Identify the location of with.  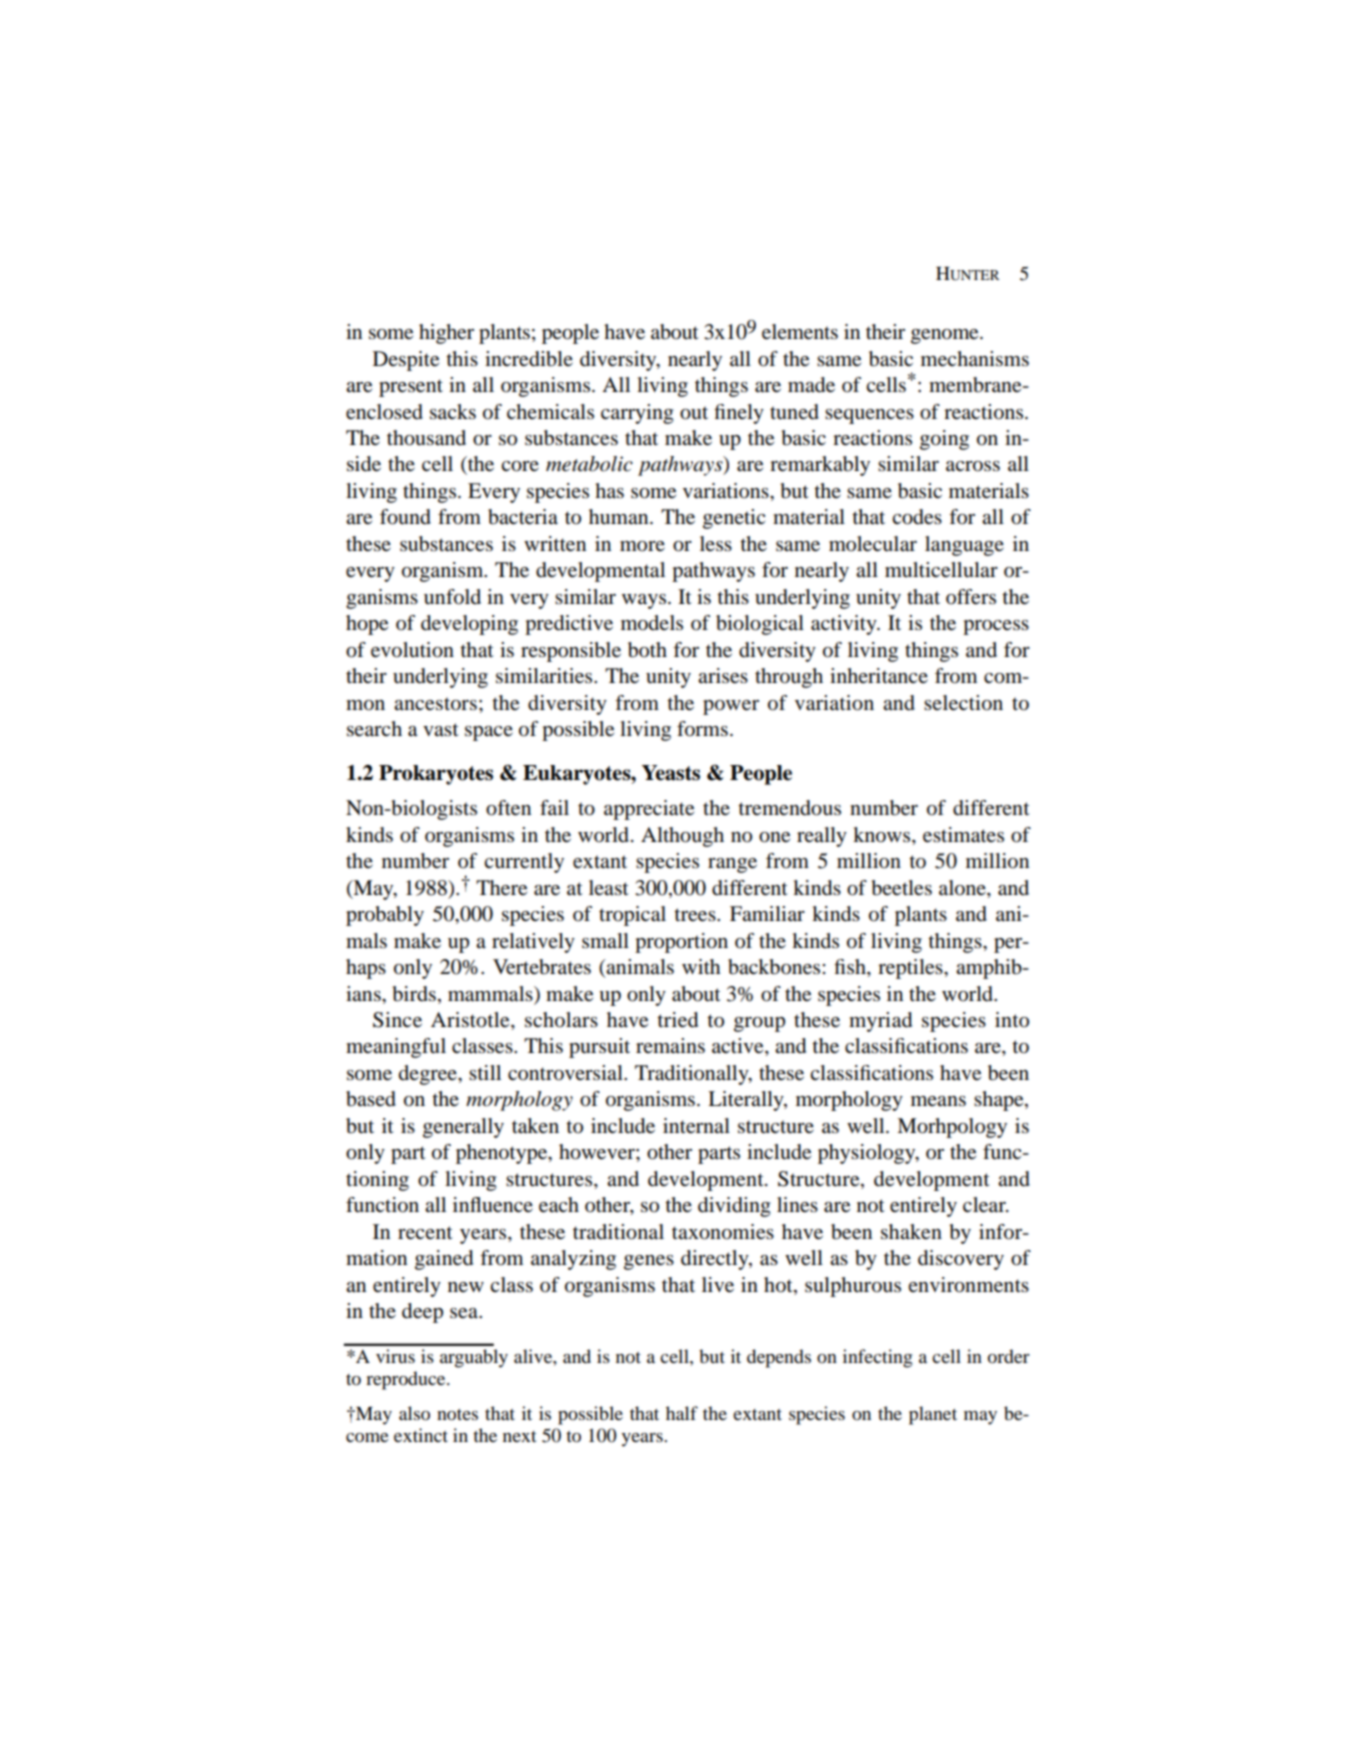
(701, 966).
